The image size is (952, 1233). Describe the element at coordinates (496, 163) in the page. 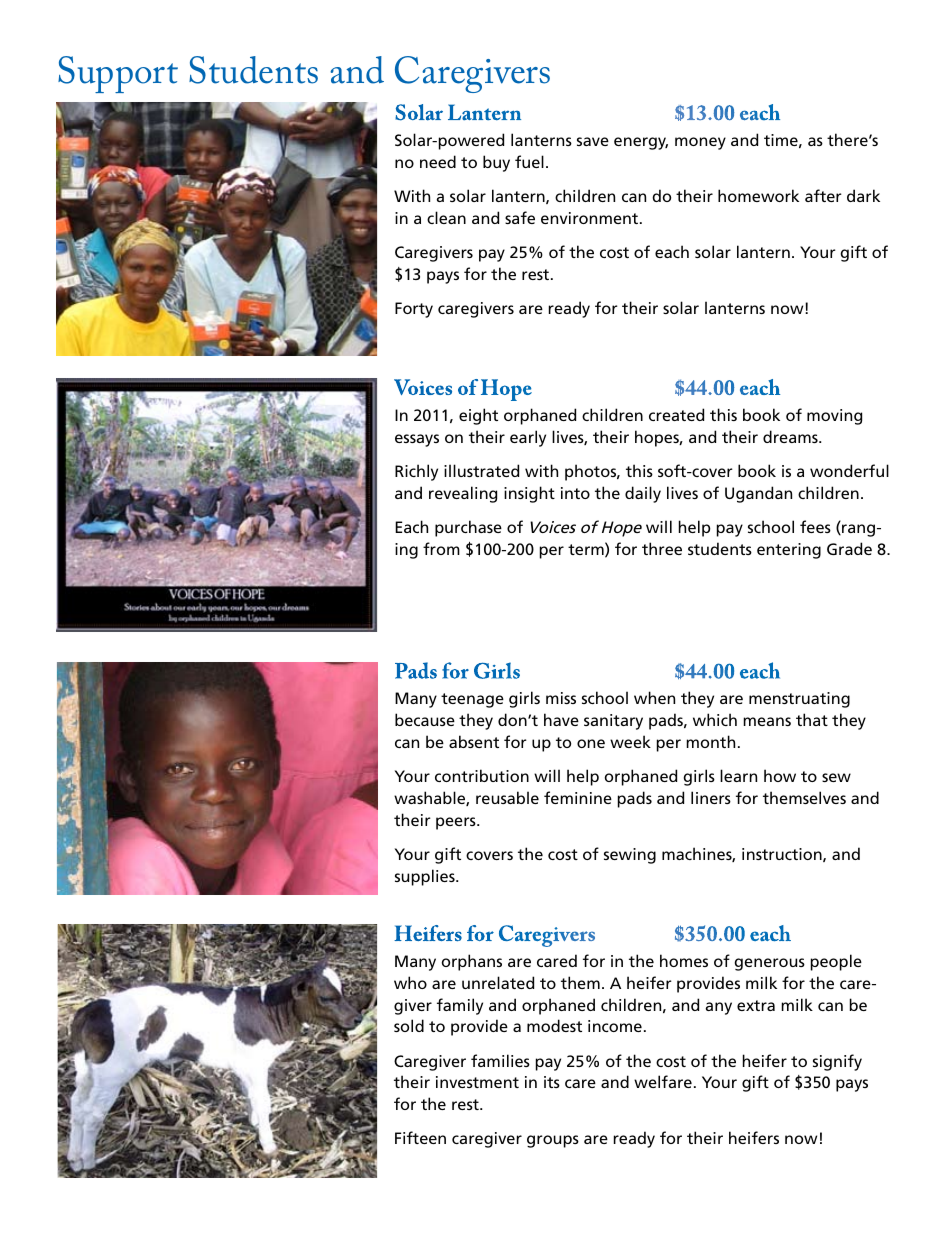

I see `buy` at that location.
